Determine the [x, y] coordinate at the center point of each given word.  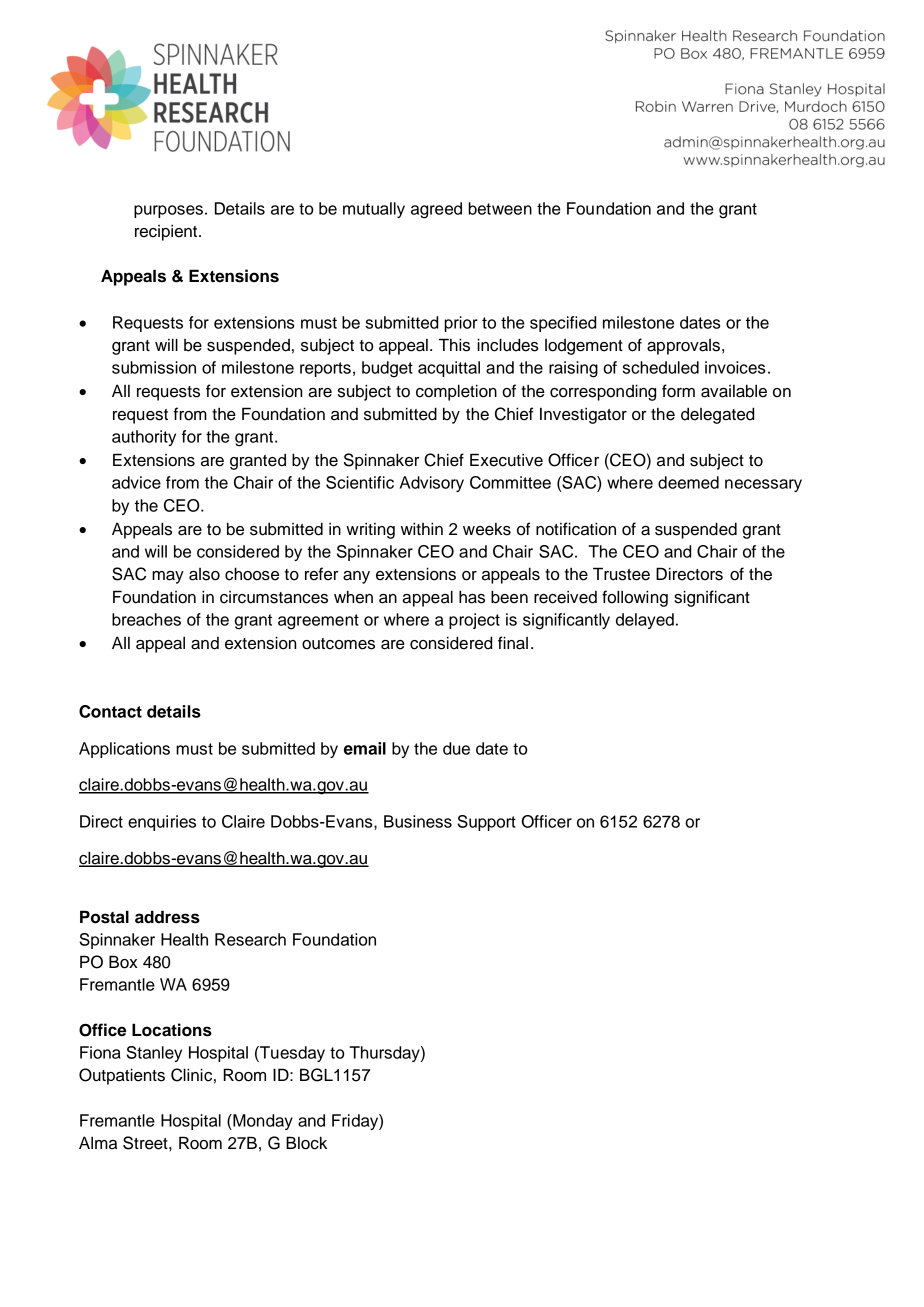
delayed [645, 621]
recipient [167, 232]
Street [146, 1143]
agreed [436, 210]
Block [306, 1143]
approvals [683, 347]
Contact [110, 711]
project [474, 621]
